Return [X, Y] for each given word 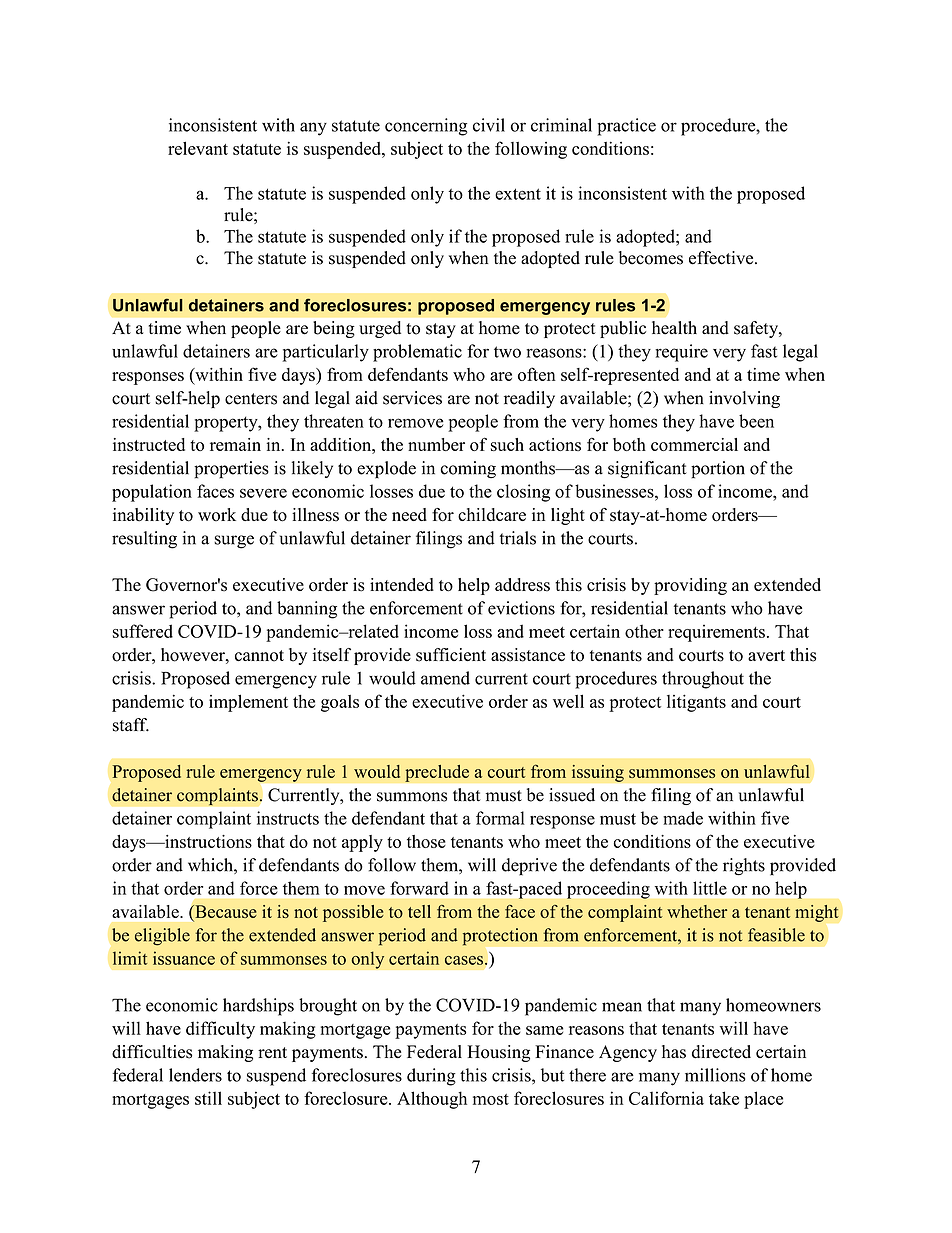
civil [489, 125]
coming [468, 470]
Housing [499, 1053]
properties [231, 470]
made [683, 818]
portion [718, 470]
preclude [437, 773]
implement [248, 703]
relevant [198, 148]
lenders [195, 1075]
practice [626, 127]
